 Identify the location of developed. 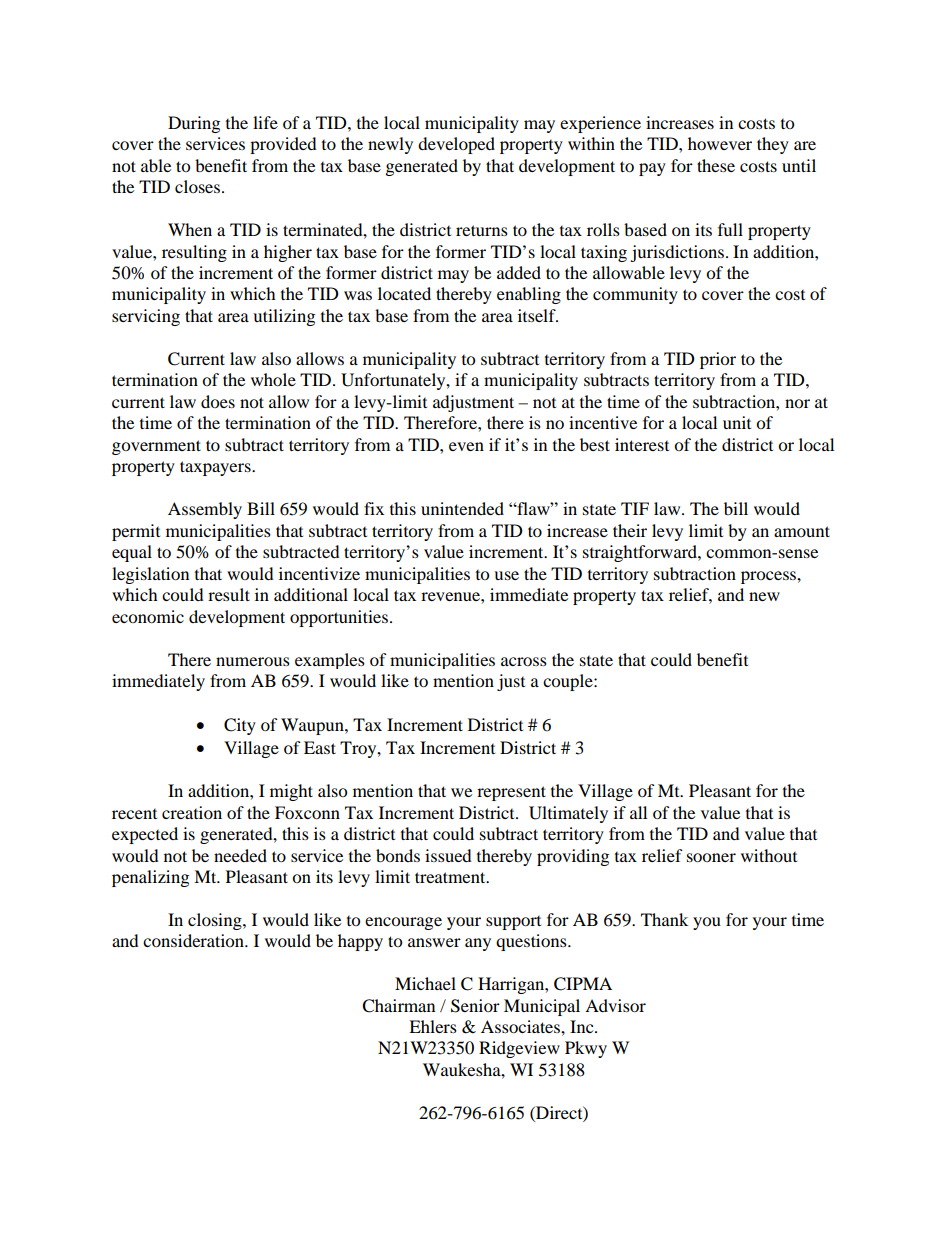
(456, 145).
